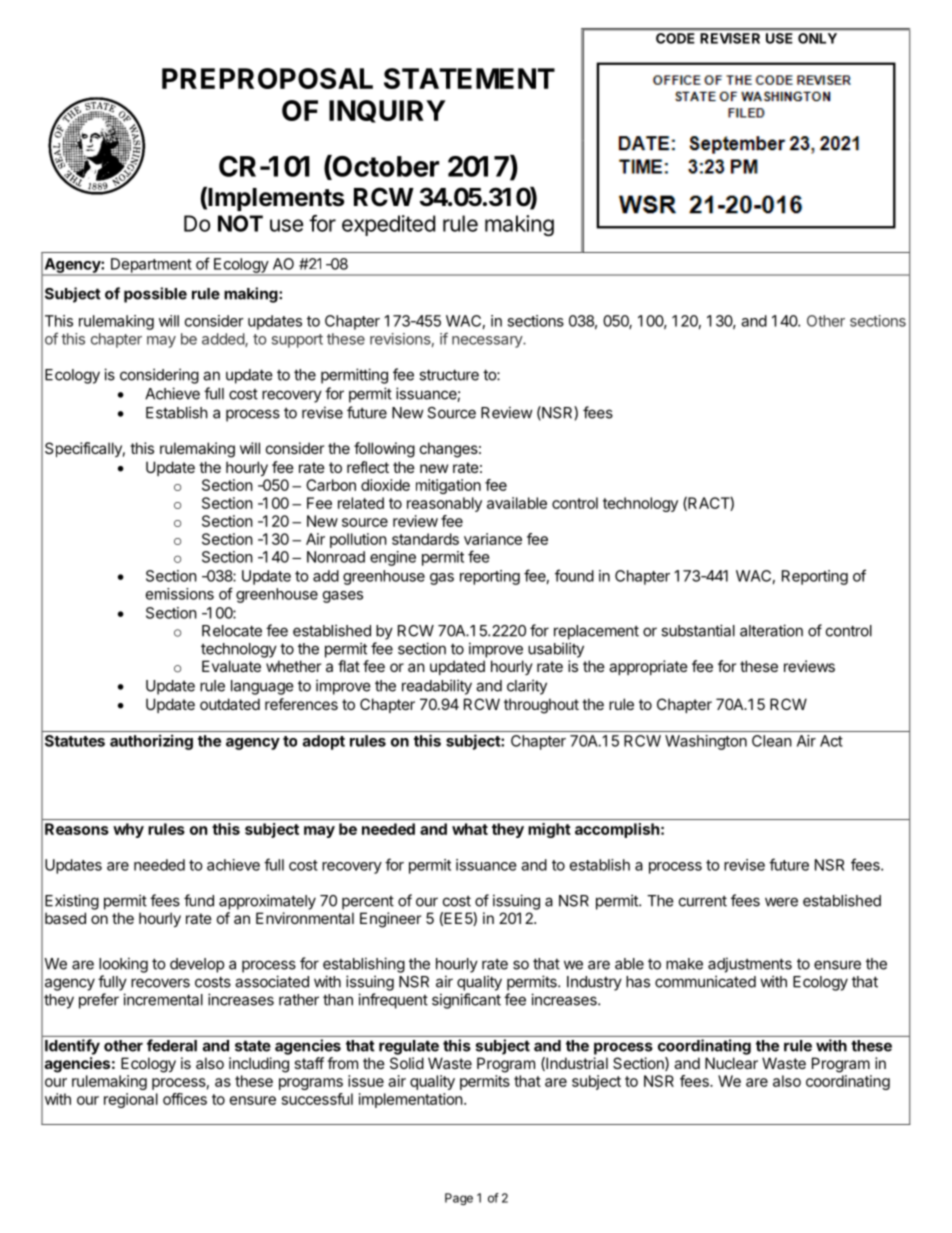  What do you see at coordinates (703, 901) in the page?
I see `current` at bounding box center [703, 901].
